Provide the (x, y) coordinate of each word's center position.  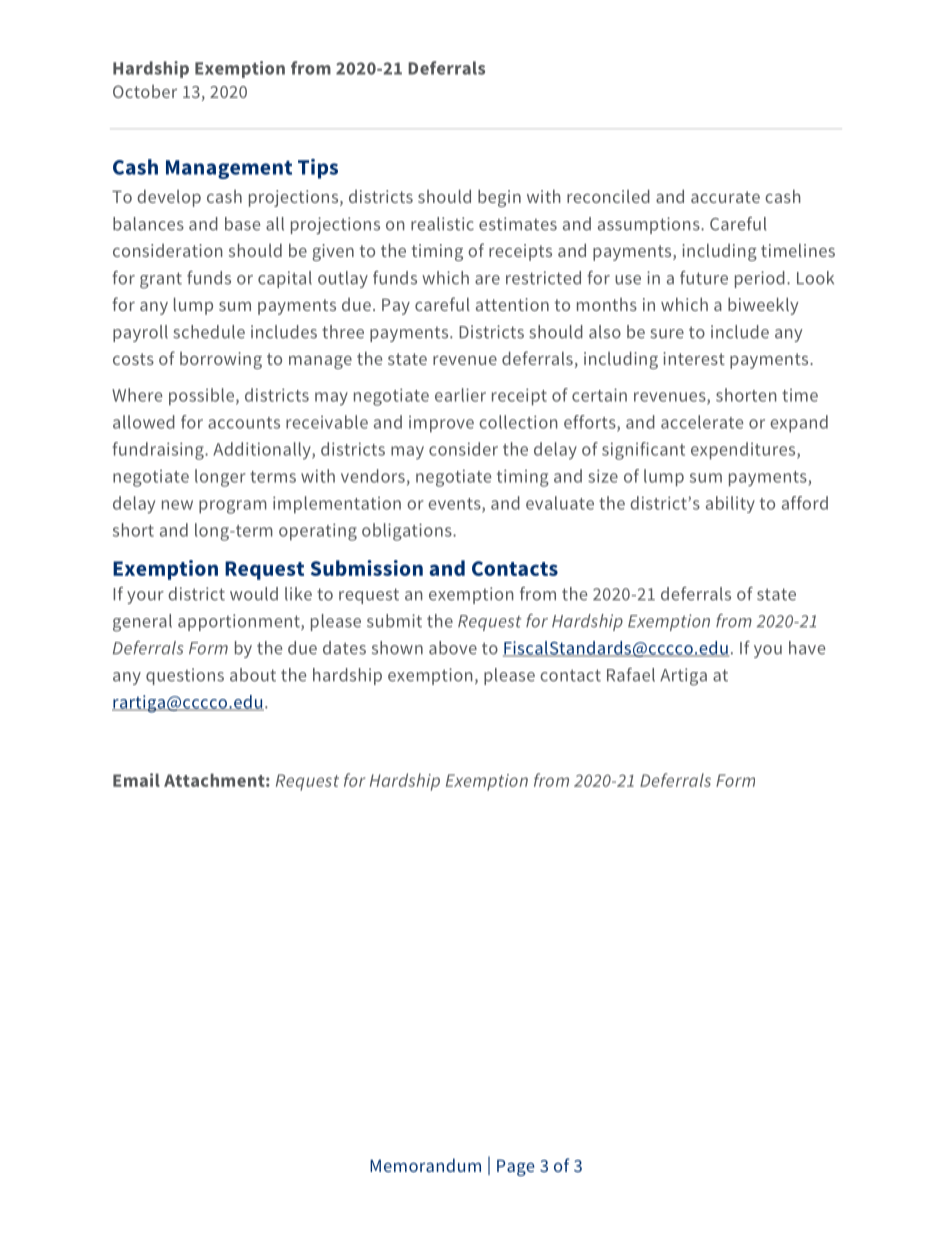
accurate (725, 197)
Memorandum (425, 1165)
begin (499, 198)
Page (515, 1167)
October (145, 91)
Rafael (631, 675)
